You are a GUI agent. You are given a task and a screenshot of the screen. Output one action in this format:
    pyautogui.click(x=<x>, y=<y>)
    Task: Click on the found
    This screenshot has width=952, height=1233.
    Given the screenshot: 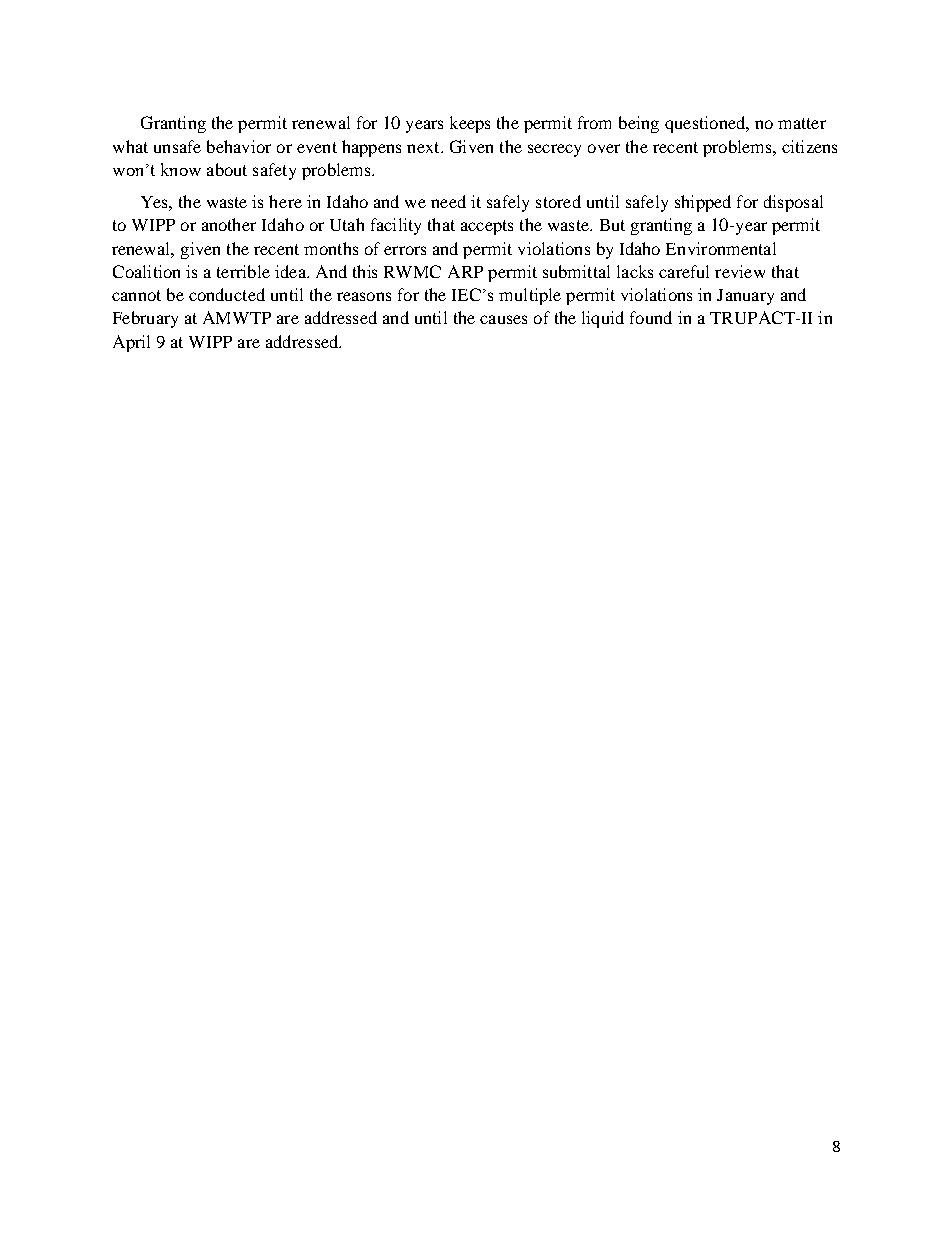 What is the action you would take?
    pyautogui.click(x=651, y=317)
